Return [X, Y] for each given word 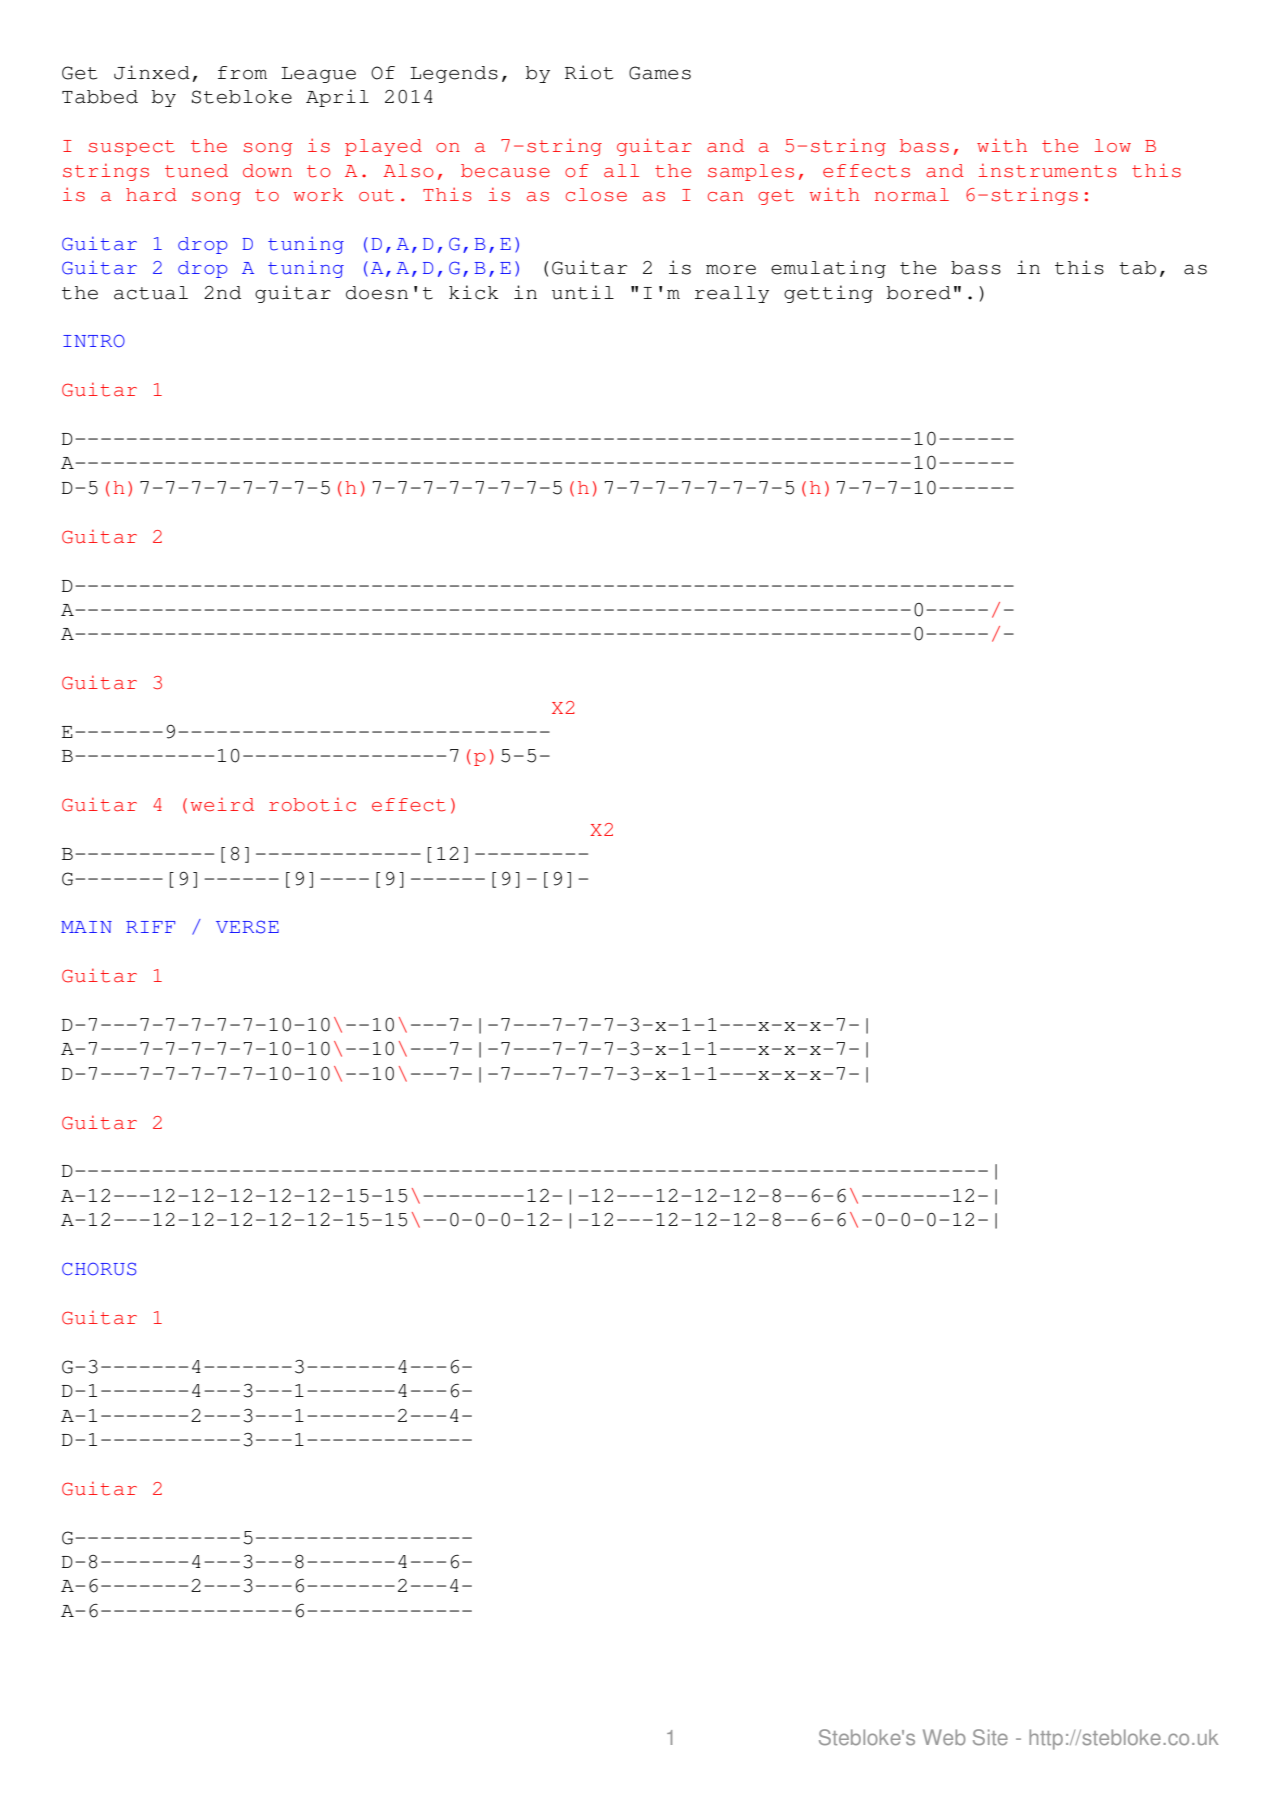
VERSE [247, 927]
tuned [196, 171]
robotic [312, 804]
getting [828, 294]
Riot [589, 72]
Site [990, 1737]
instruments [1048, 170]
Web [944, 1737]
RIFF [150, 927]
